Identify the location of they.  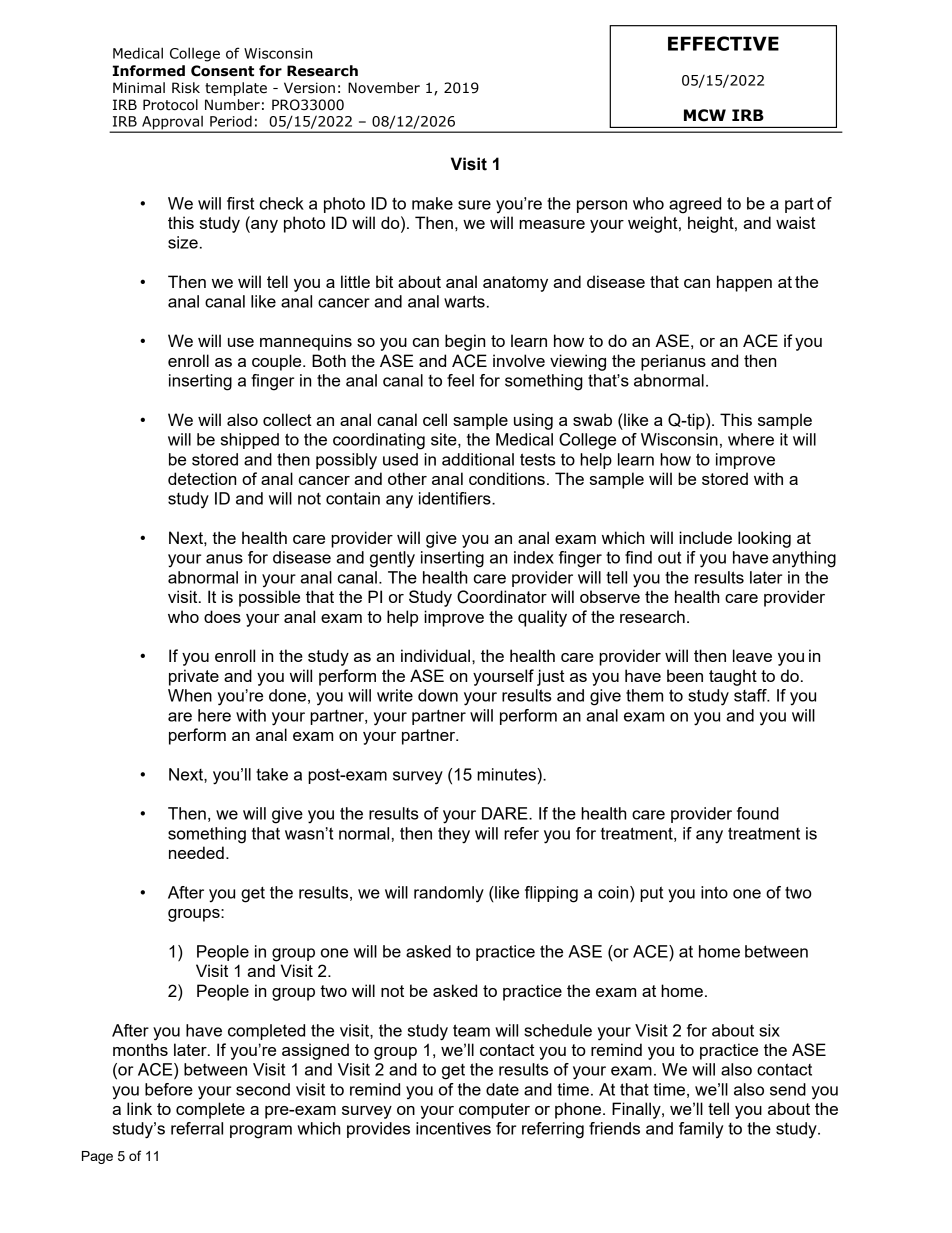
(454, 835).
